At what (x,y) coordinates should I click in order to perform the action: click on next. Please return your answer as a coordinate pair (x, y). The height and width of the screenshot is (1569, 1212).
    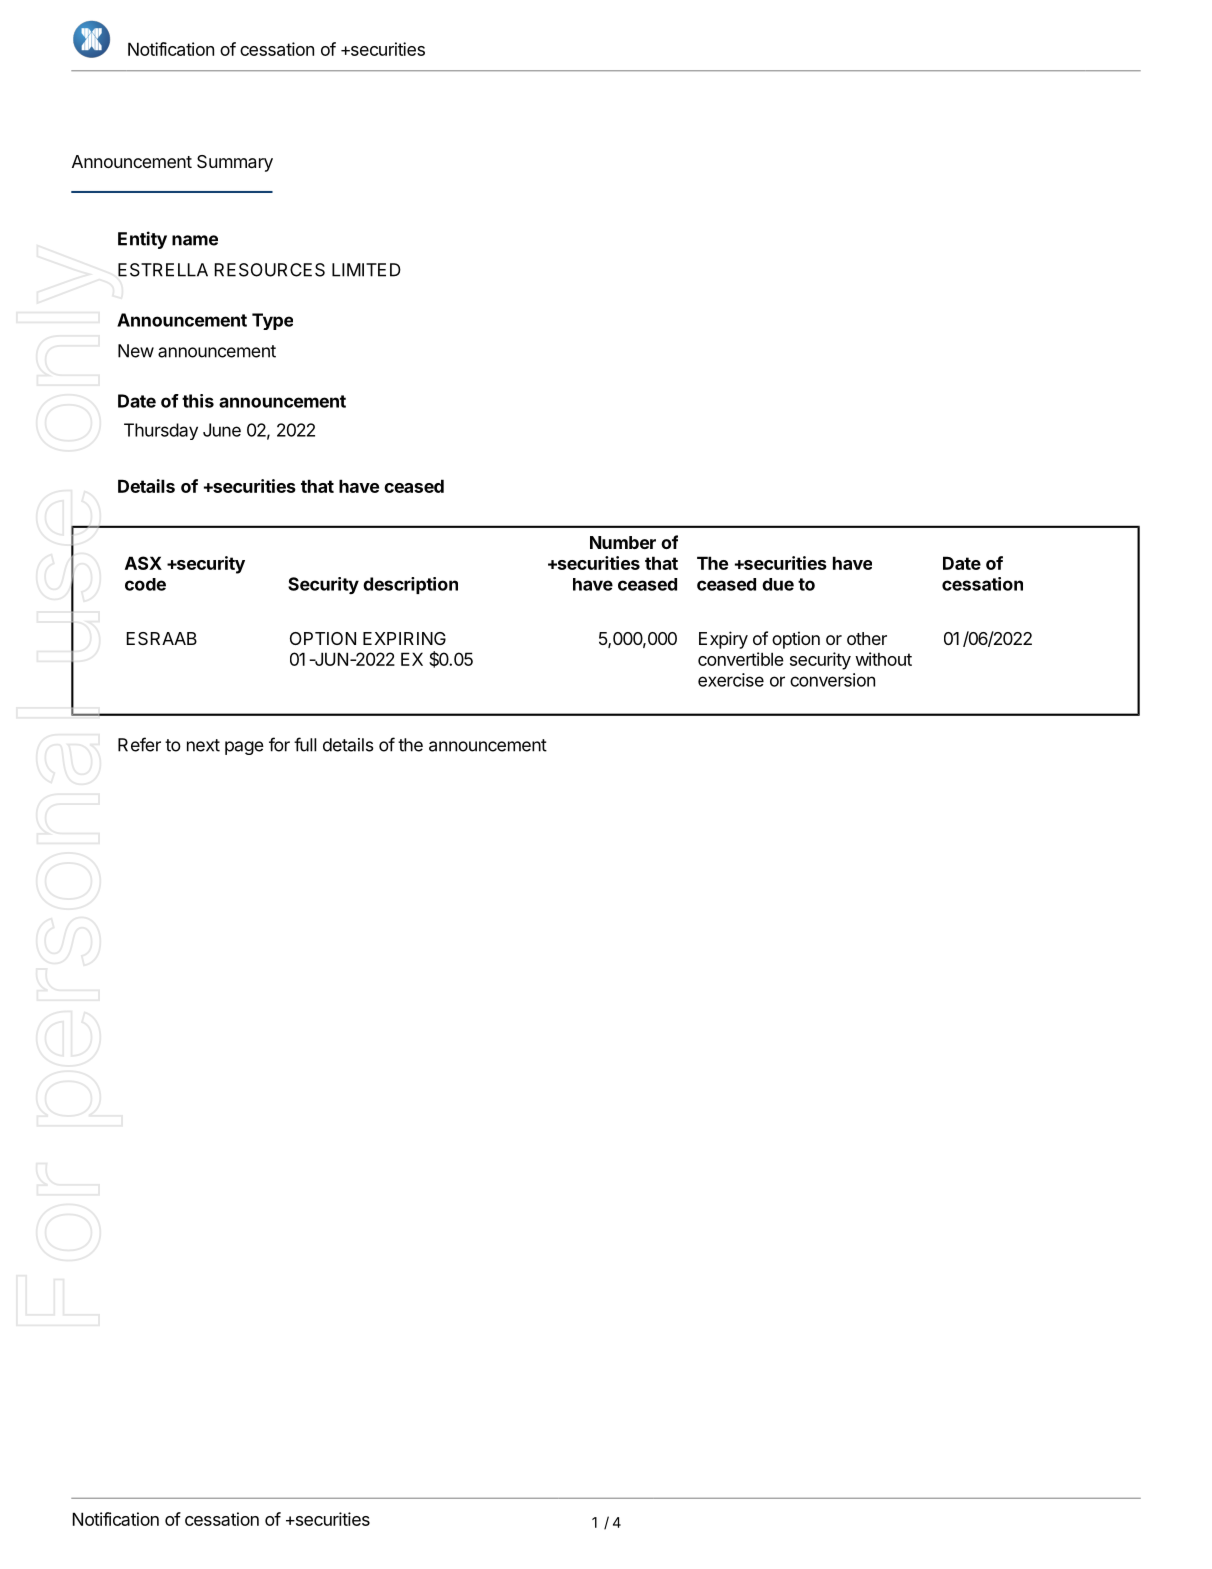
    Looking at the image, I should click on (203, 745).
